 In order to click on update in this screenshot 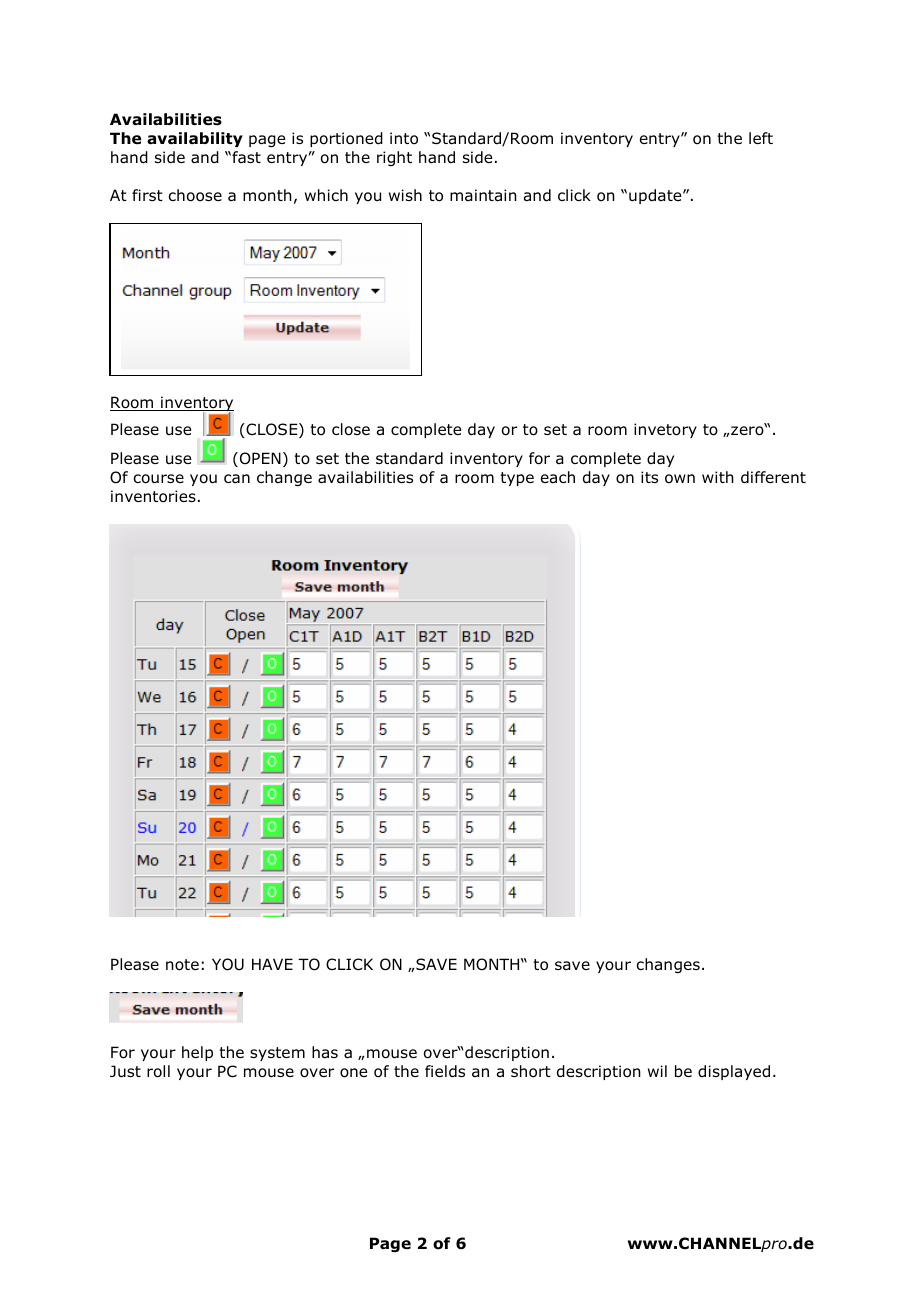, I will do `click(656, 196)`.
